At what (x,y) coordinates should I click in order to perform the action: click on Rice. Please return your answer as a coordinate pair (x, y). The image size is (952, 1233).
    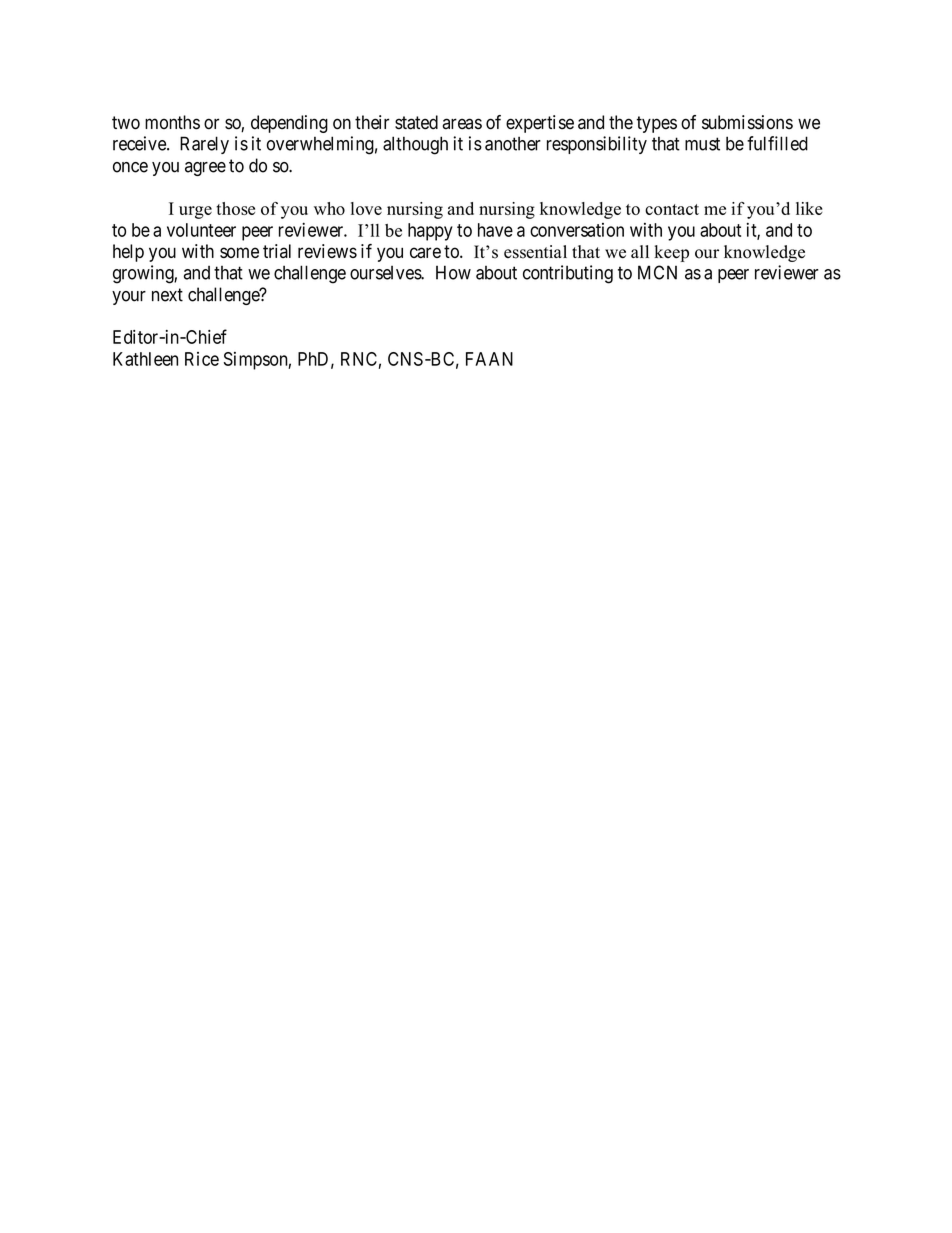
    Looking at the image, I should click on (202, 359).
